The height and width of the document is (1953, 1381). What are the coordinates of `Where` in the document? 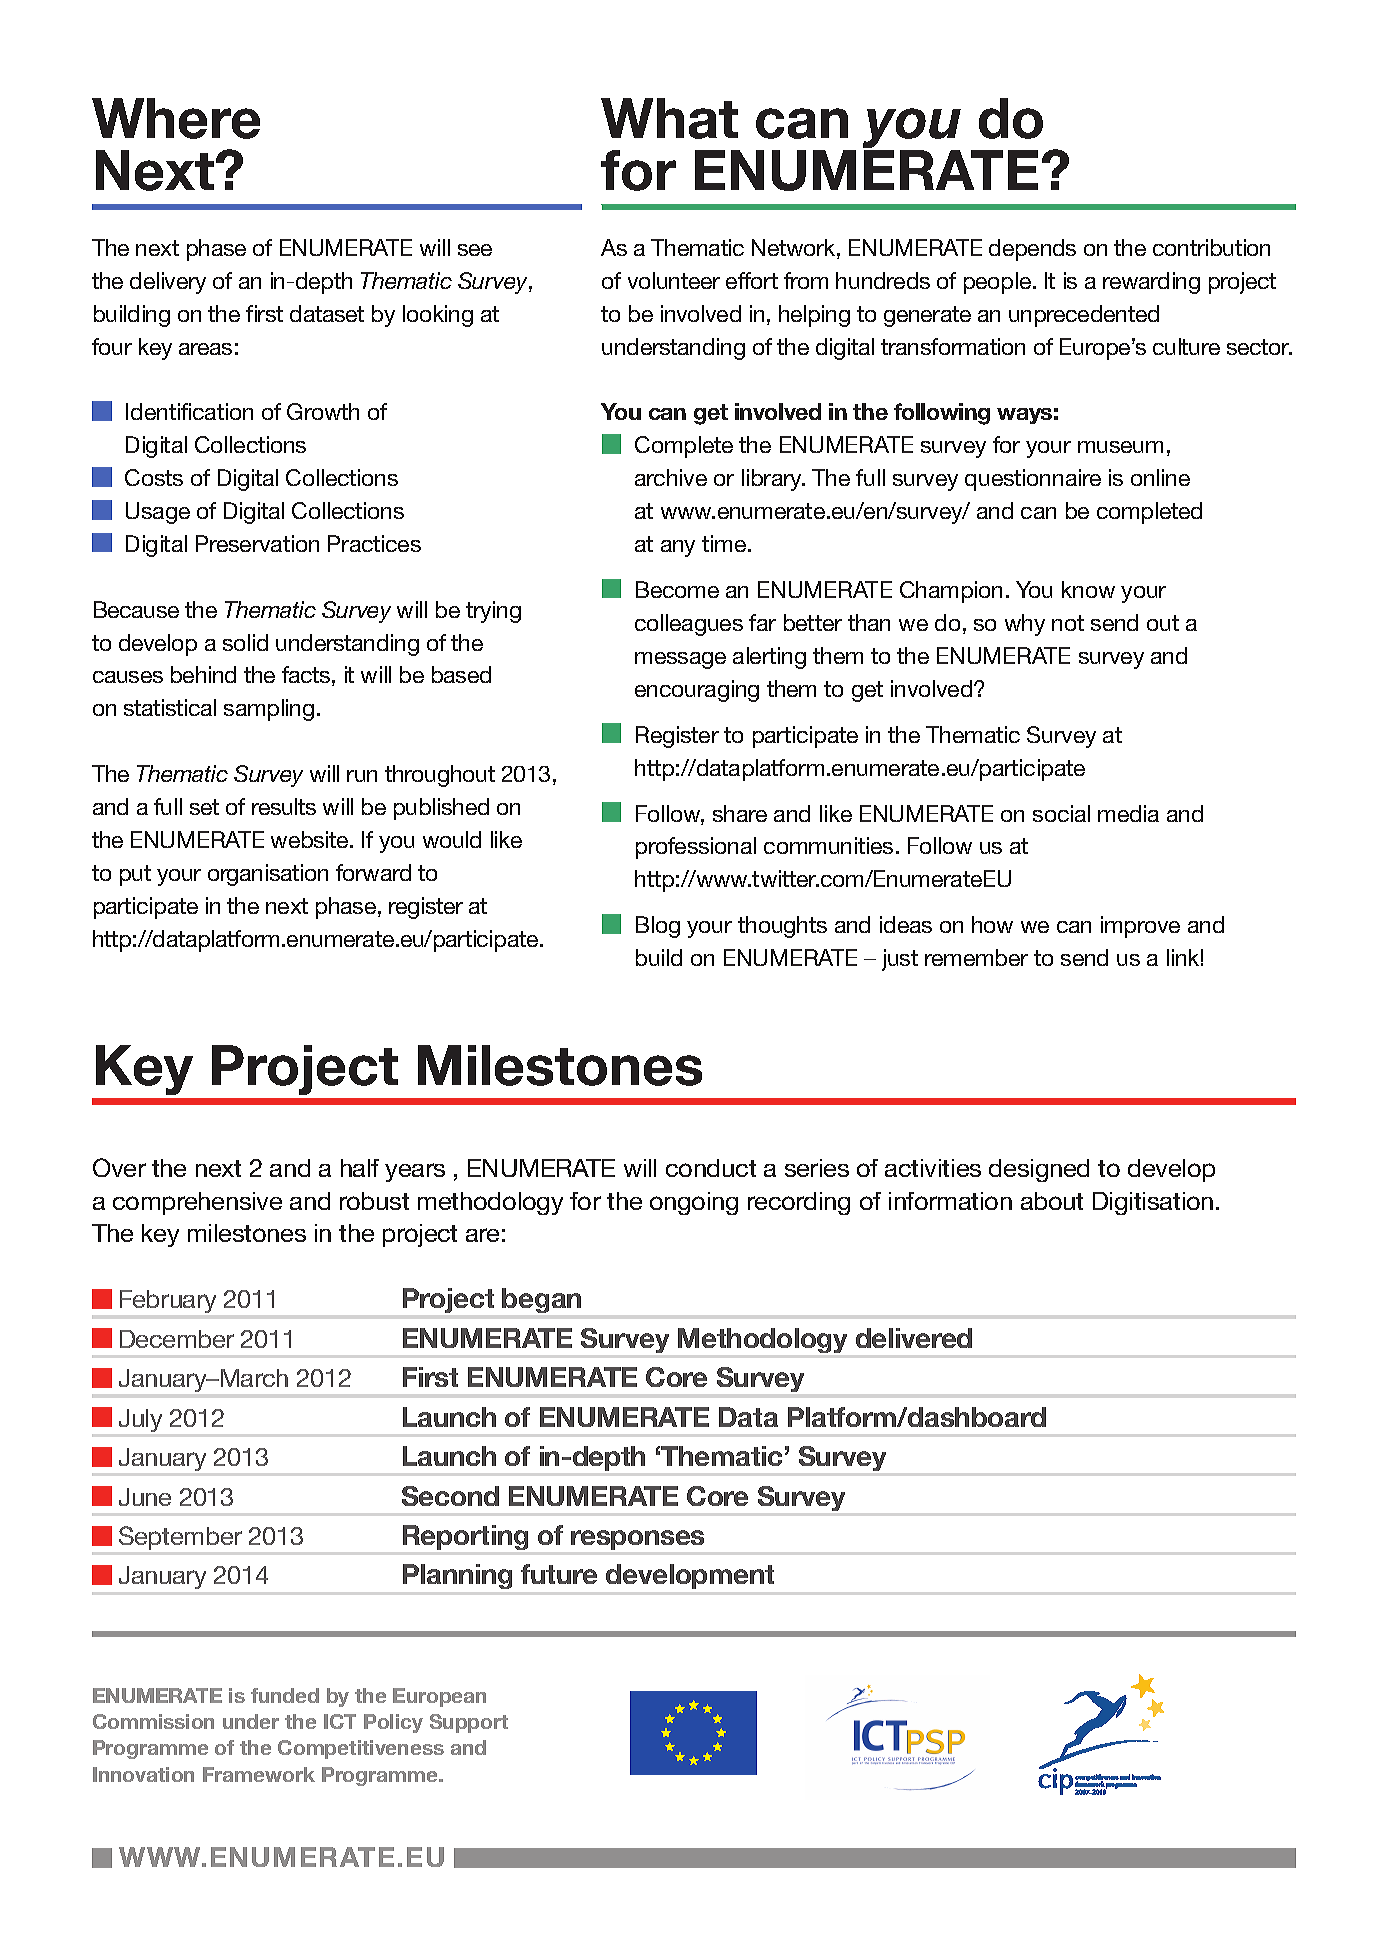 It's located at (176, 118).
